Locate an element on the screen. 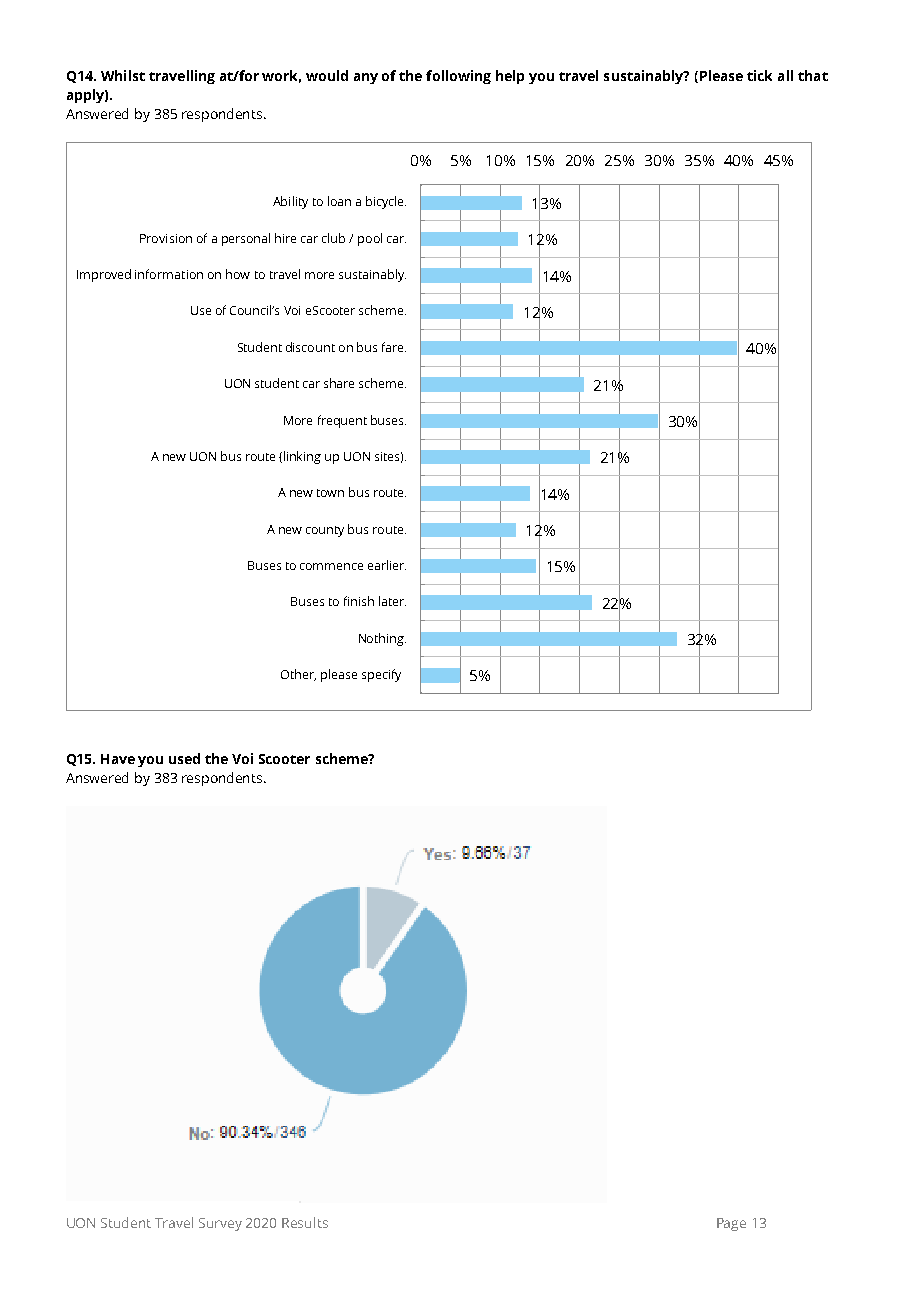 Image resolution: width=924 pixels, height=1308 pixels. tick is located at coordinates (759, 75).
